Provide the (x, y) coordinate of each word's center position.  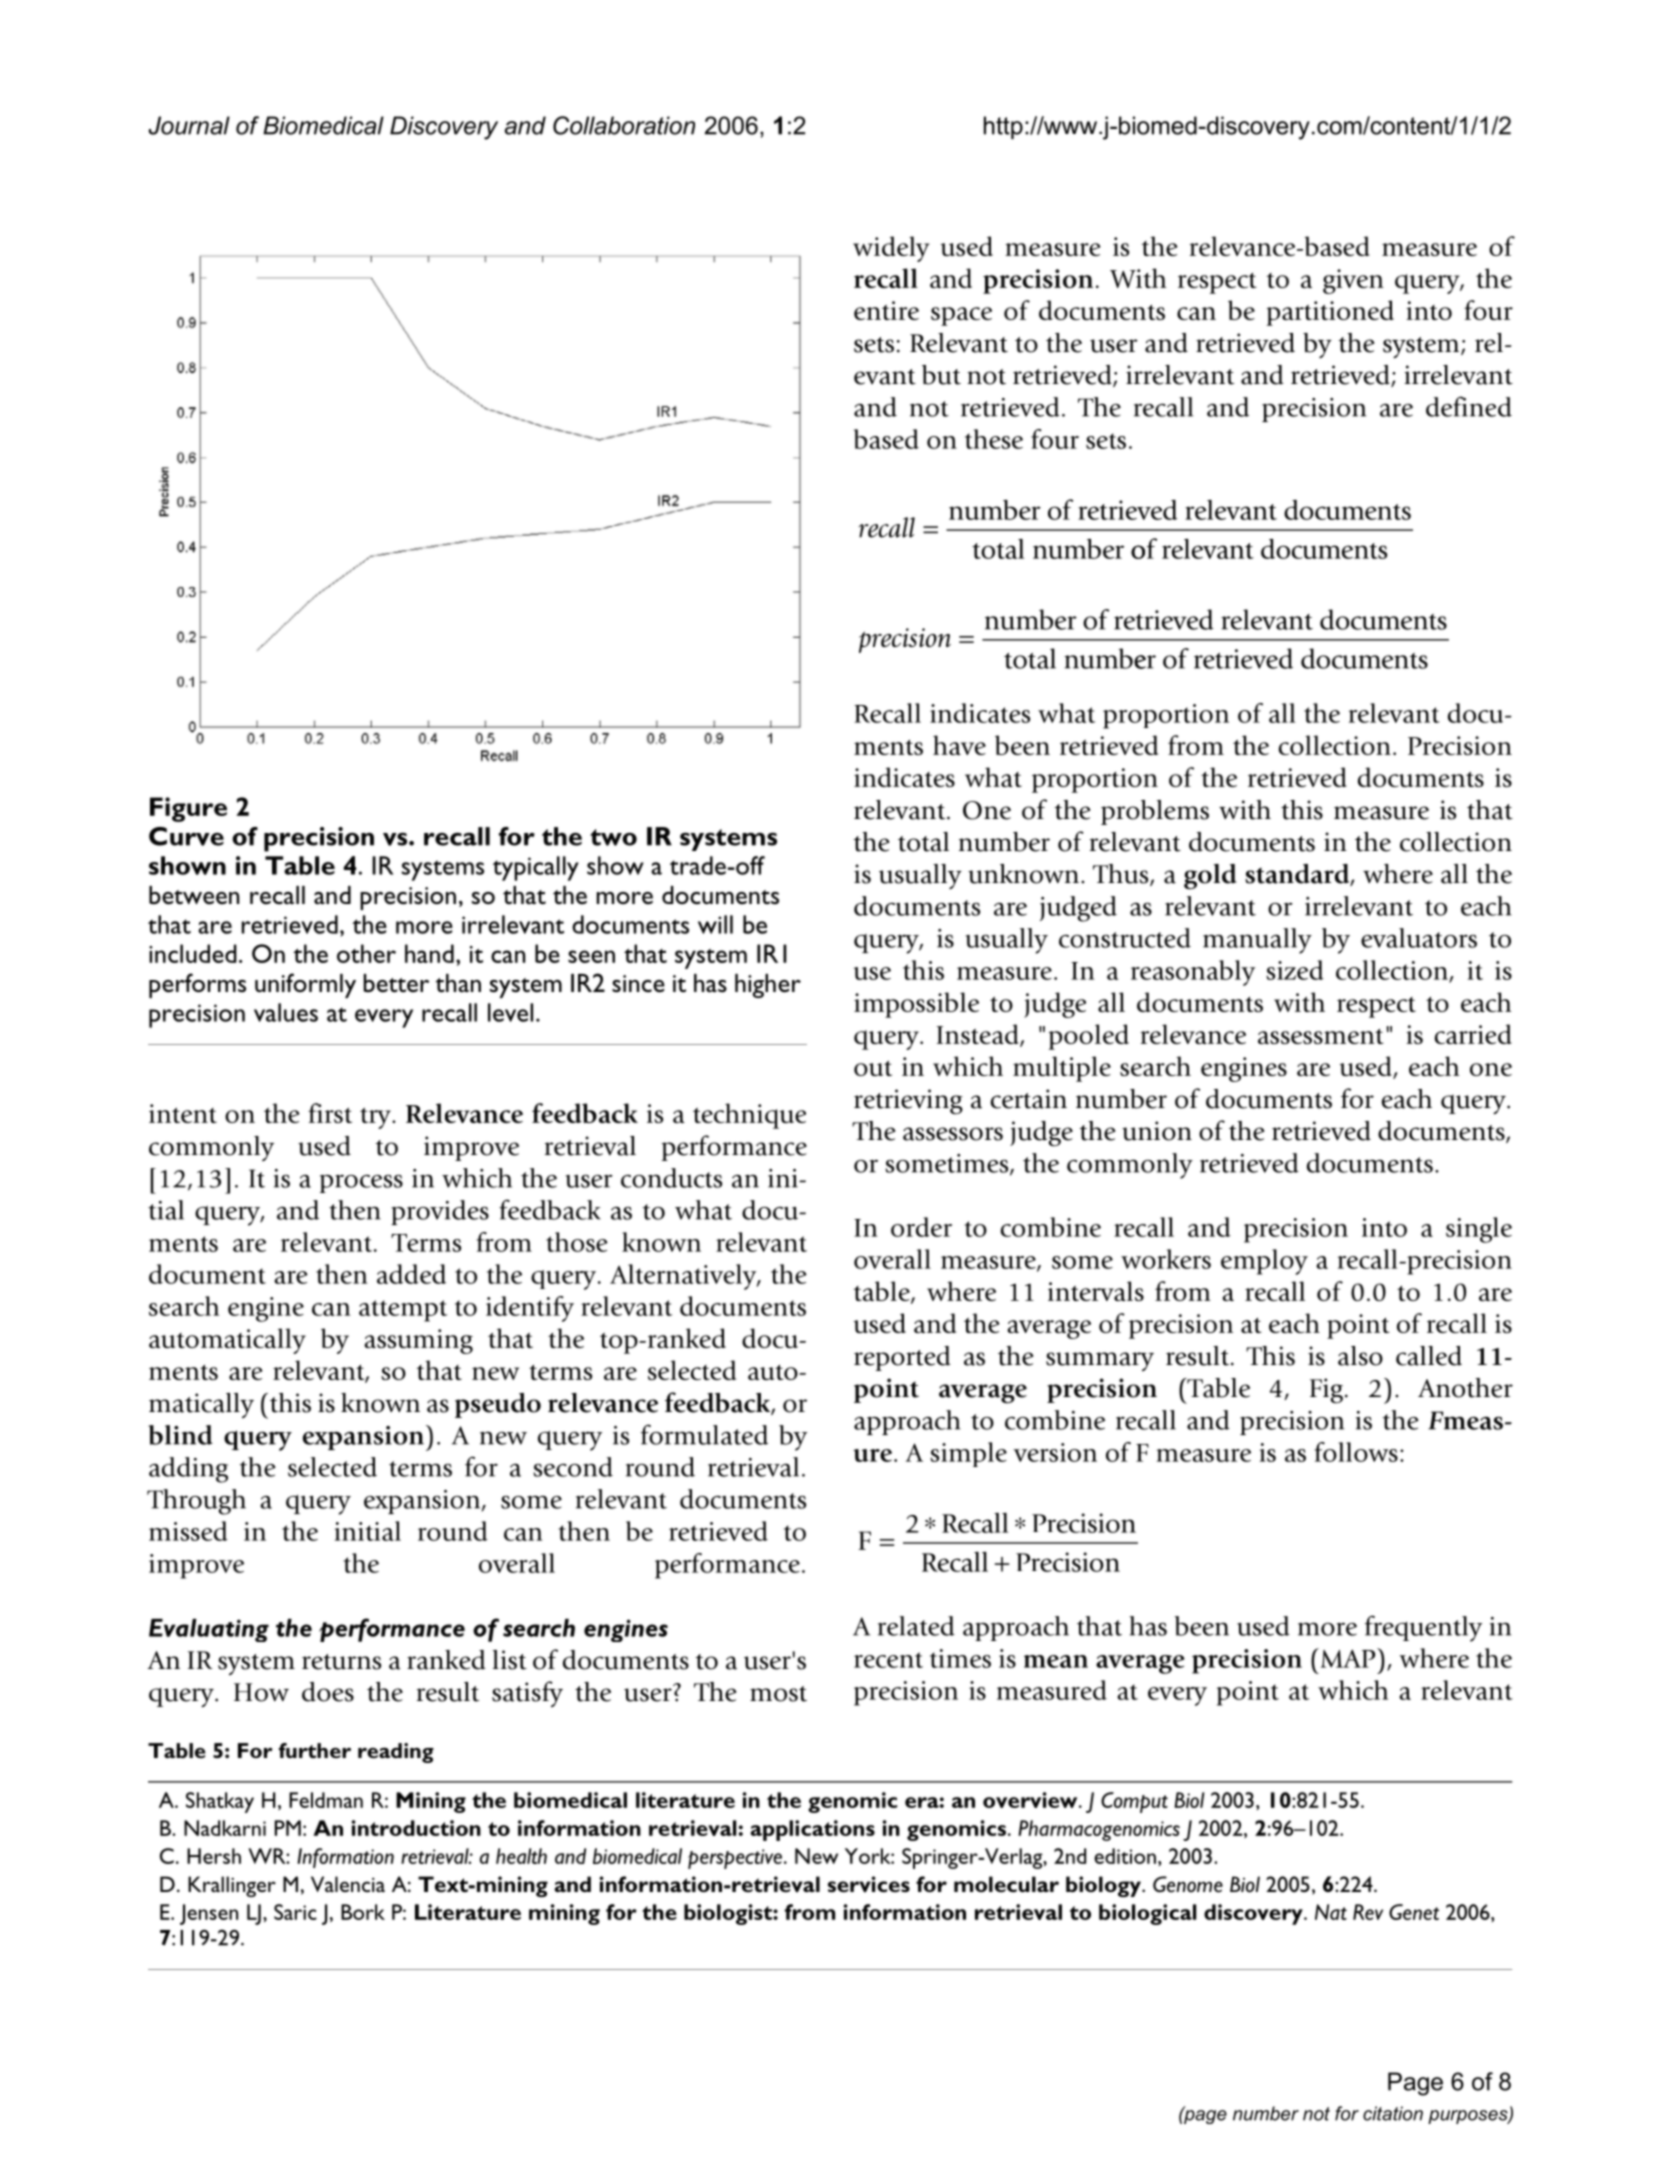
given (1353, 281)
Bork (363, 1912)
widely (891, 249)
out (873, 1068)
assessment (1321, 1036)
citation (1393, 2113)
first (330, 1113)
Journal (189, 125)
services (869, 1884)
